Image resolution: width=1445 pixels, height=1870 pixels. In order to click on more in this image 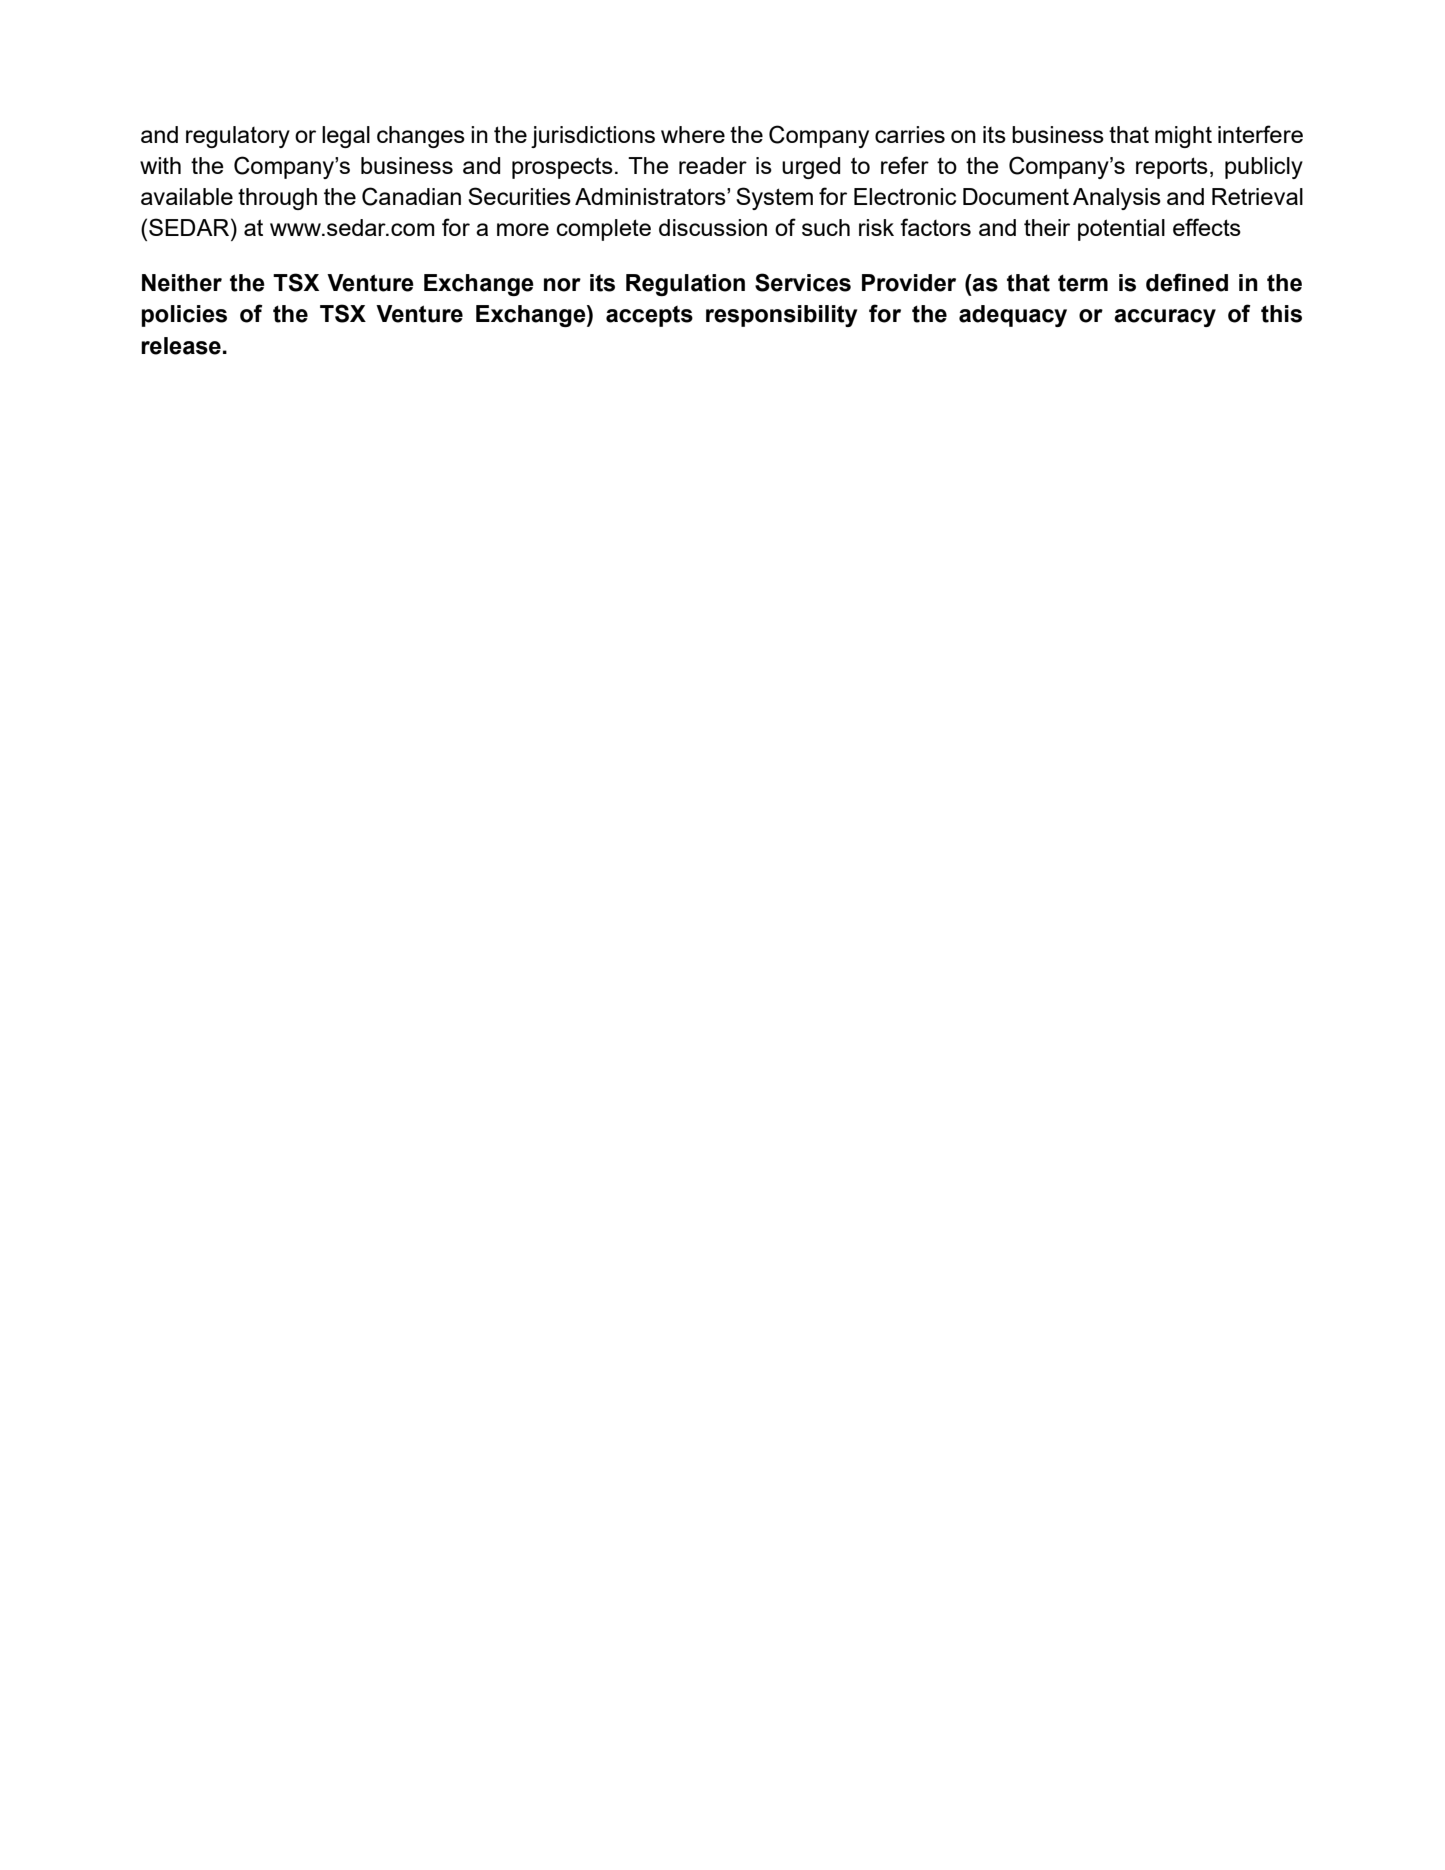, I will do `click(523, 229)`.
